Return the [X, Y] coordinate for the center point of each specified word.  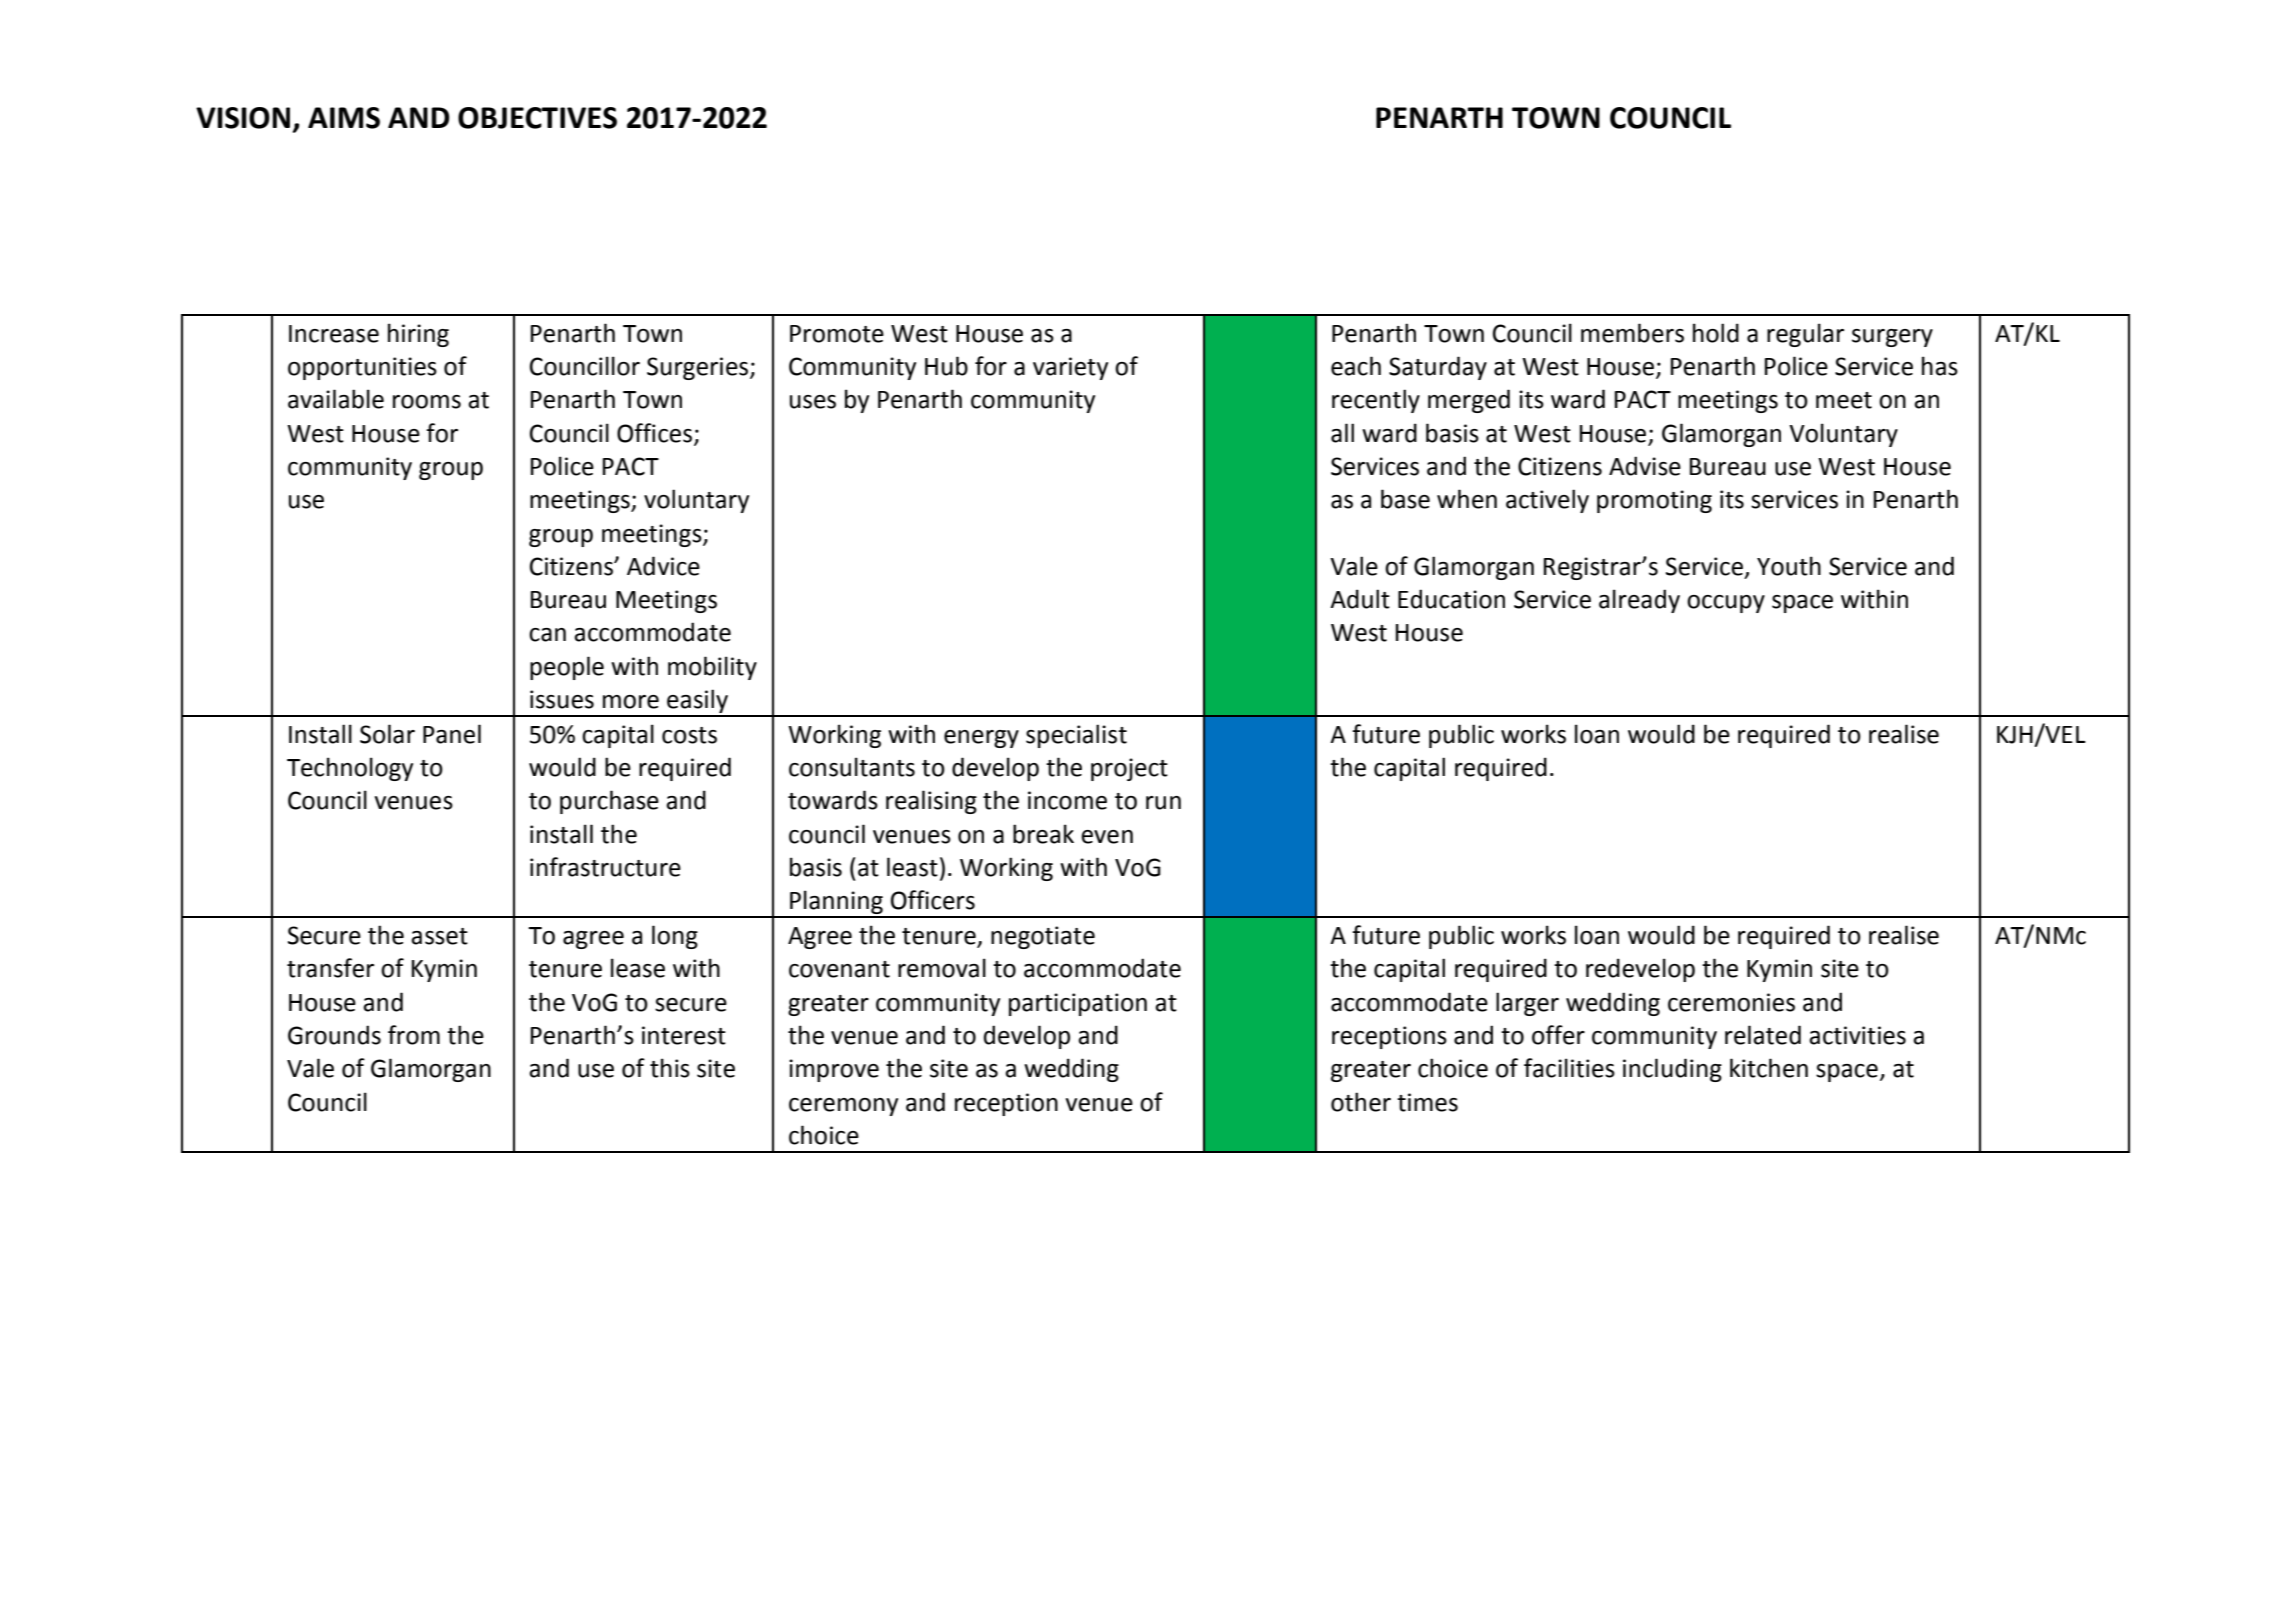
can [547, 635]
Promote [837, 334]
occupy [1726, 604]
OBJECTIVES [537, 118]
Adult [1360, 599]
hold [1716, 333]
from [414, 1035]
